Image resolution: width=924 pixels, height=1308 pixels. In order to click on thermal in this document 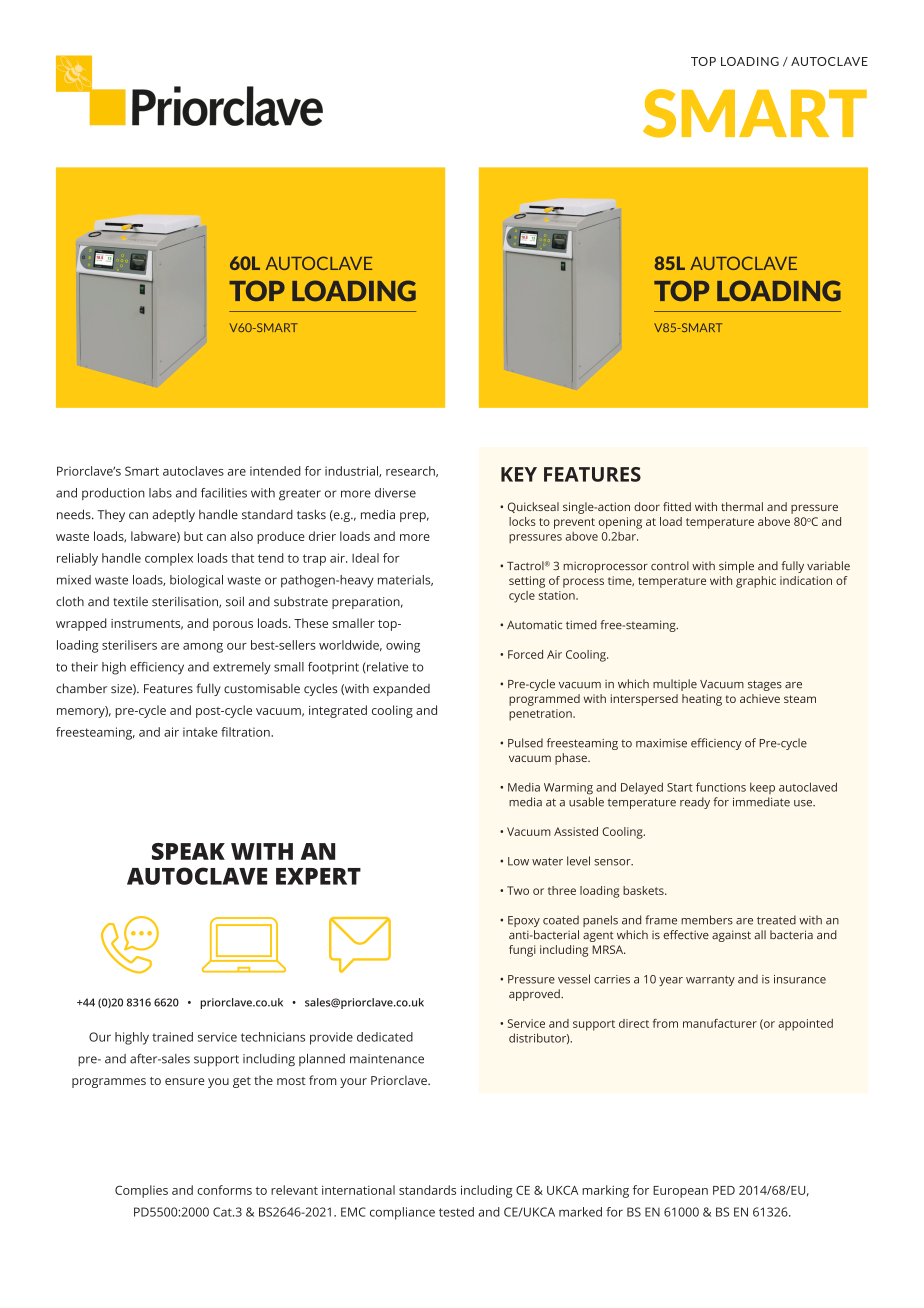, I will do `click(742, 506)`.
